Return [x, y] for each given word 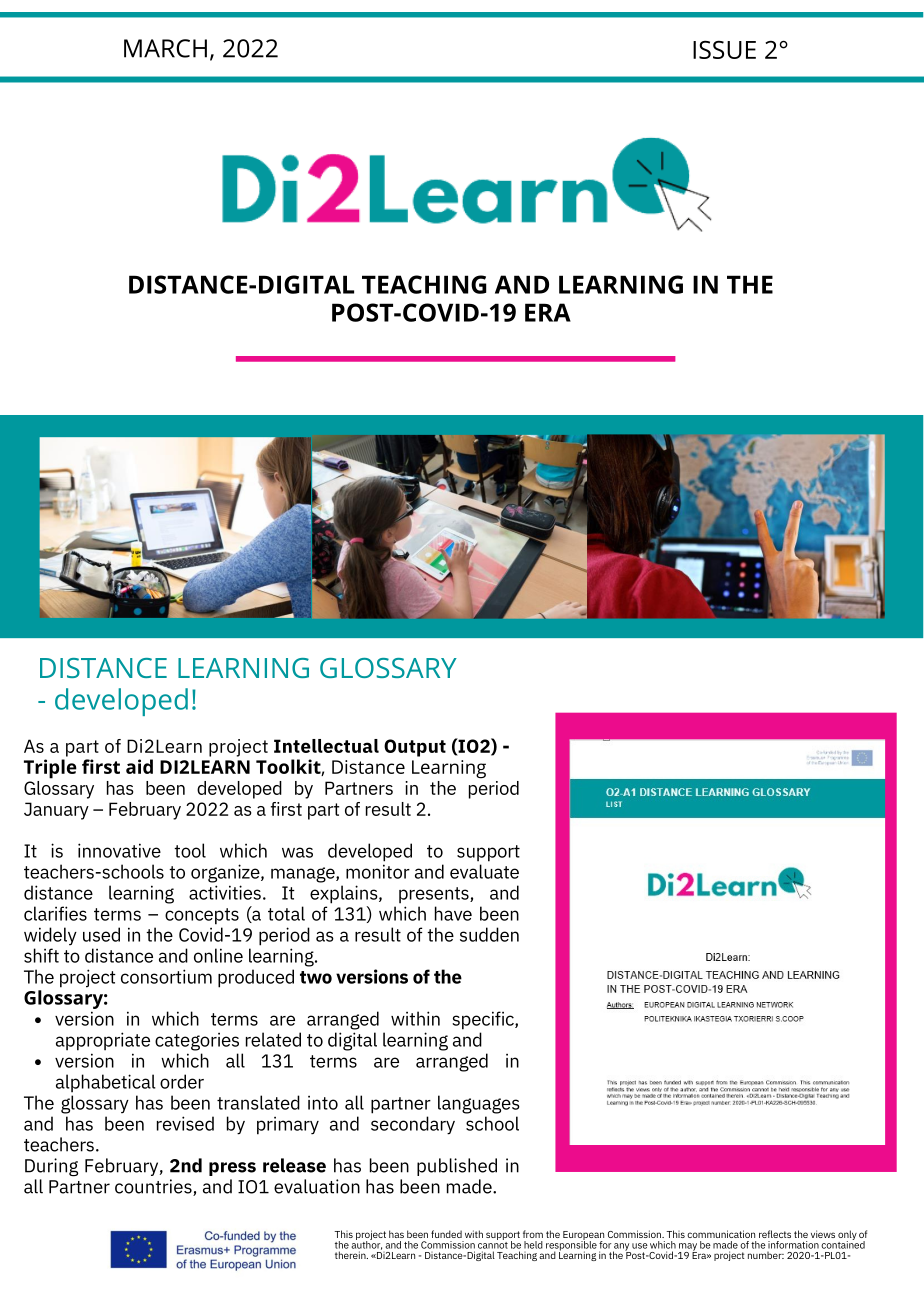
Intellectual [326, 746]
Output [415, 748]
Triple [50, 769]
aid [139, 766]
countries [154, 1187]
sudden [489, 934]
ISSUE [724, 49]
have [453, 913]
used [101, 934]
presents [435, 895]
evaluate [484, 871]
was [297, 852]
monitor [378, 871]
